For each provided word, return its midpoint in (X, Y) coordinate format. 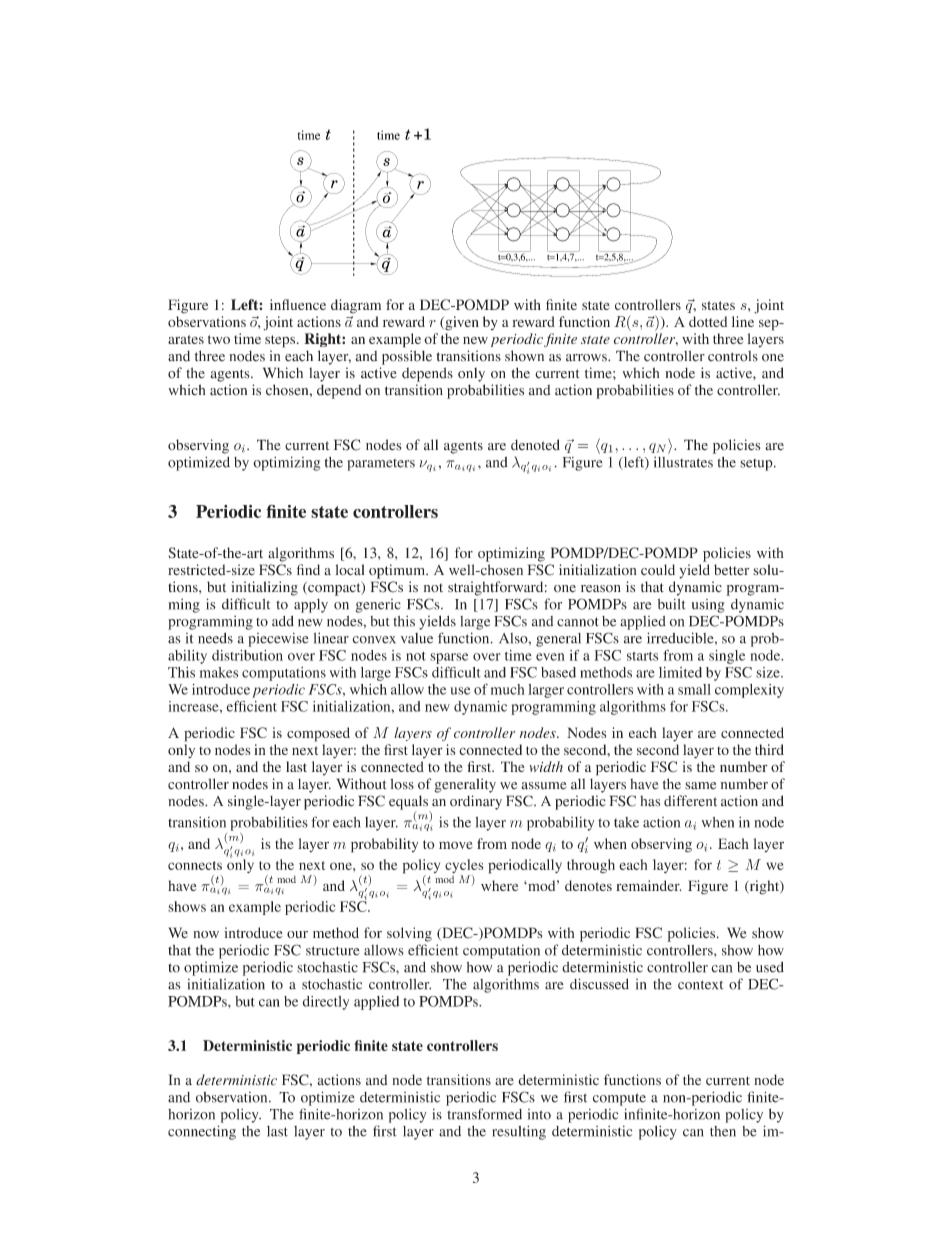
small (694, 689)
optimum (398, 571)
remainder (648, 885)
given (461, 323)
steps (281, 341)
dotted (708, 321)
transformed (484, 1114)
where (499, 885)
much (508, 689)
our (297, 934)
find (308, 569)
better (731, 570)
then (723, 1131)
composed (318, 734)
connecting (202, 1132)
